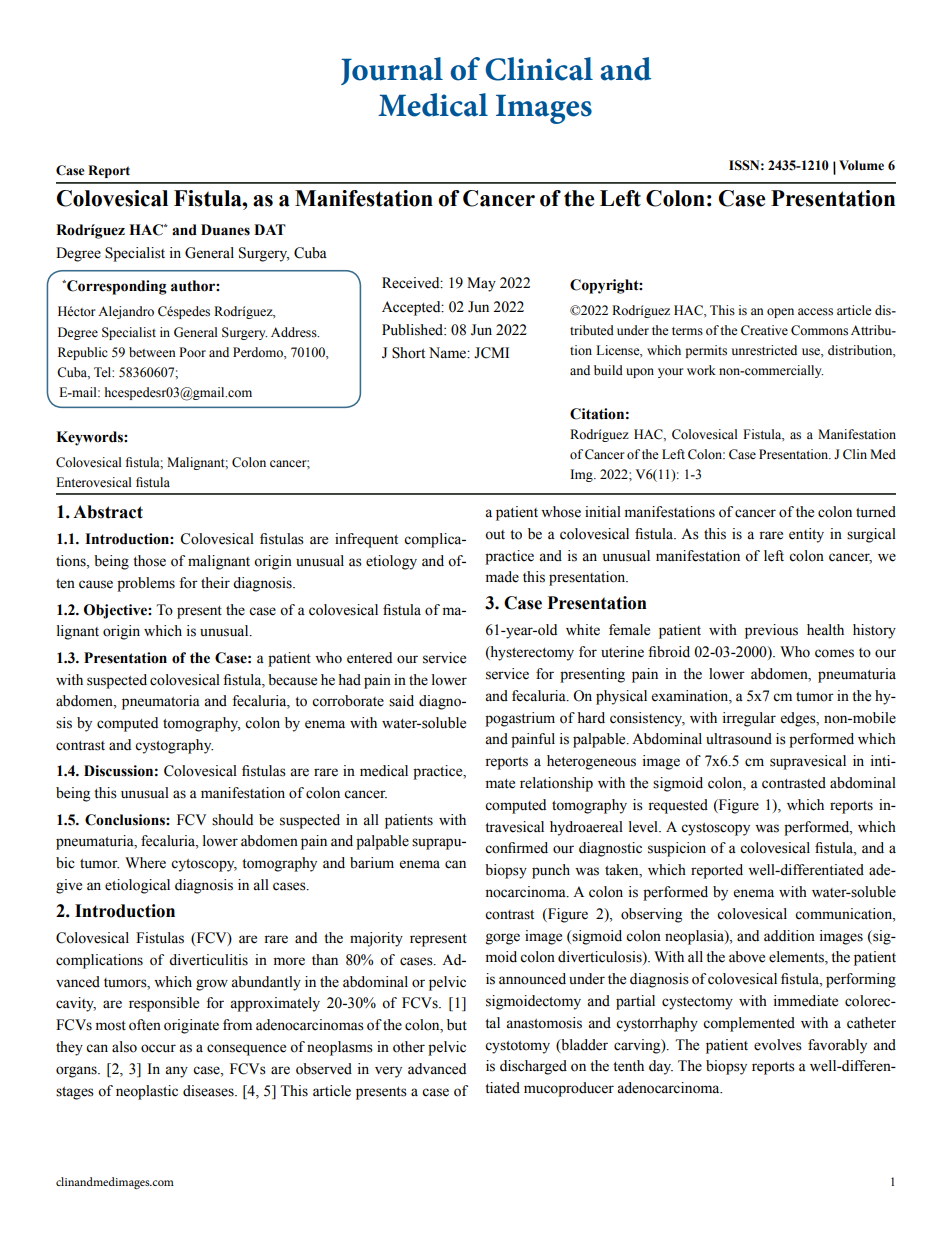 The image size is (952, 1233). What do you see at coordinates (270, 229) in the document?
I see `DAT` at bounding box center [270, 229].
